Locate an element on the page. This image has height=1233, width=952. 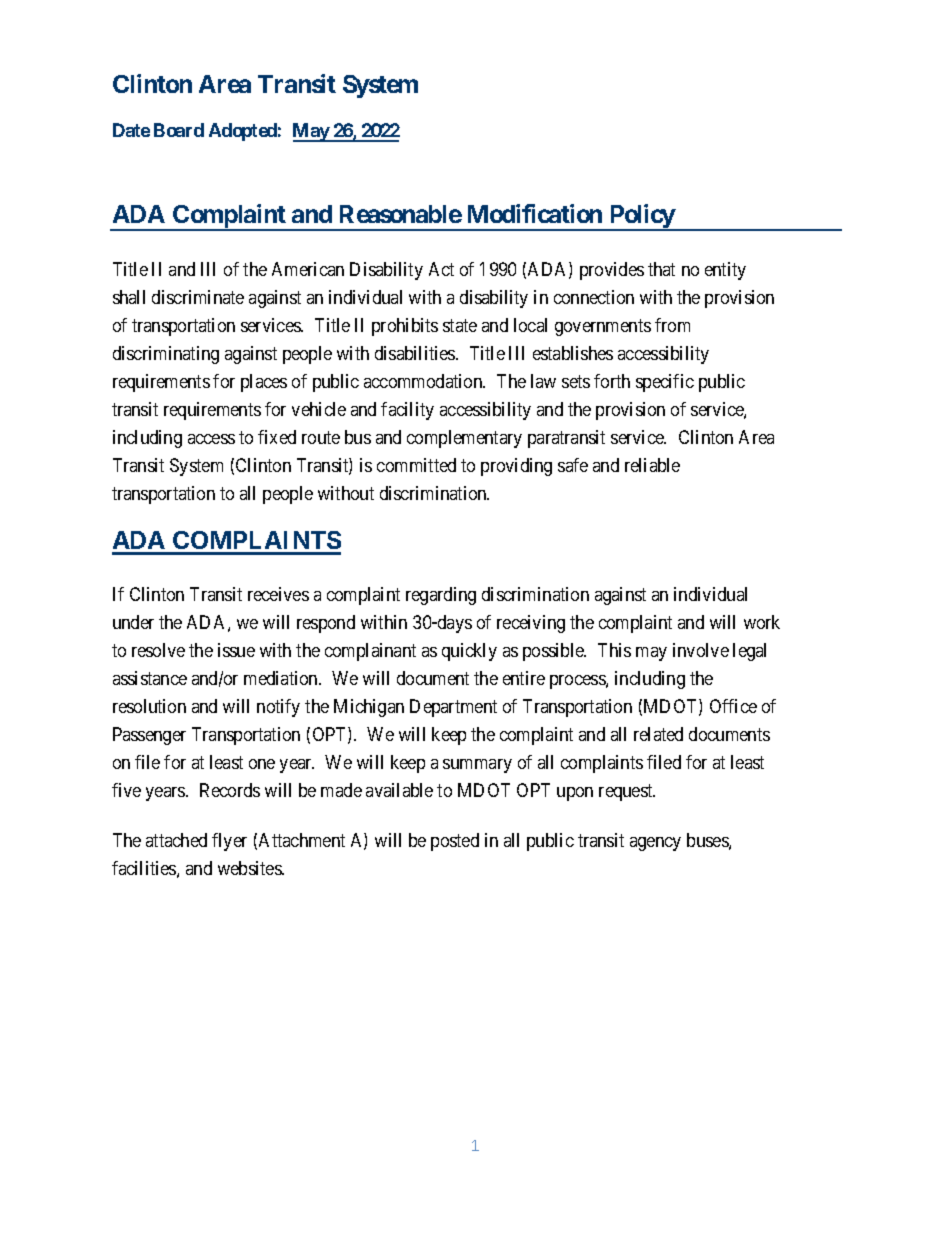
Board is located at coordinates (179, 130).
